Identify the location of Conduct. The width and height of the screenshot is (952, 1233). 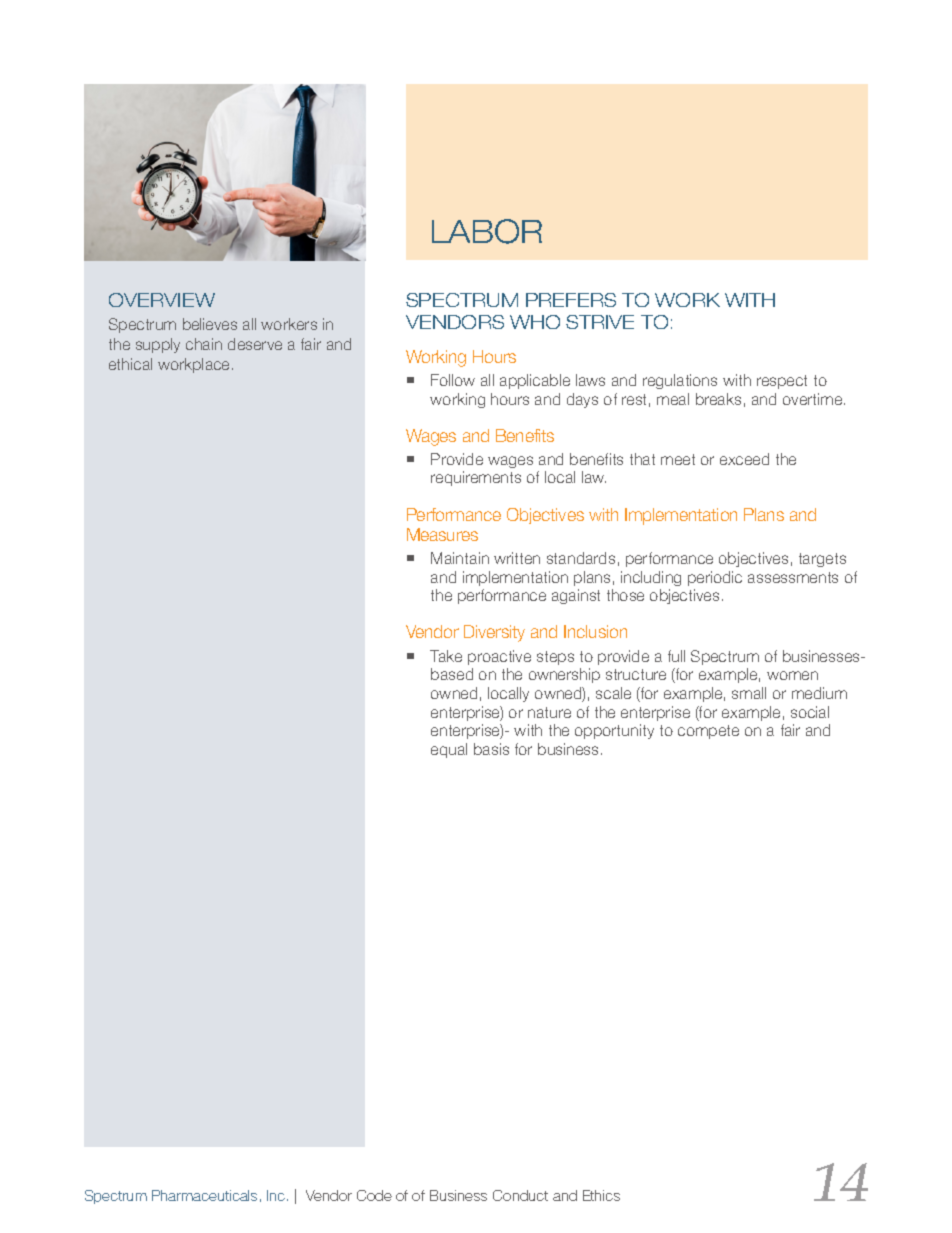
(520, 1195).
